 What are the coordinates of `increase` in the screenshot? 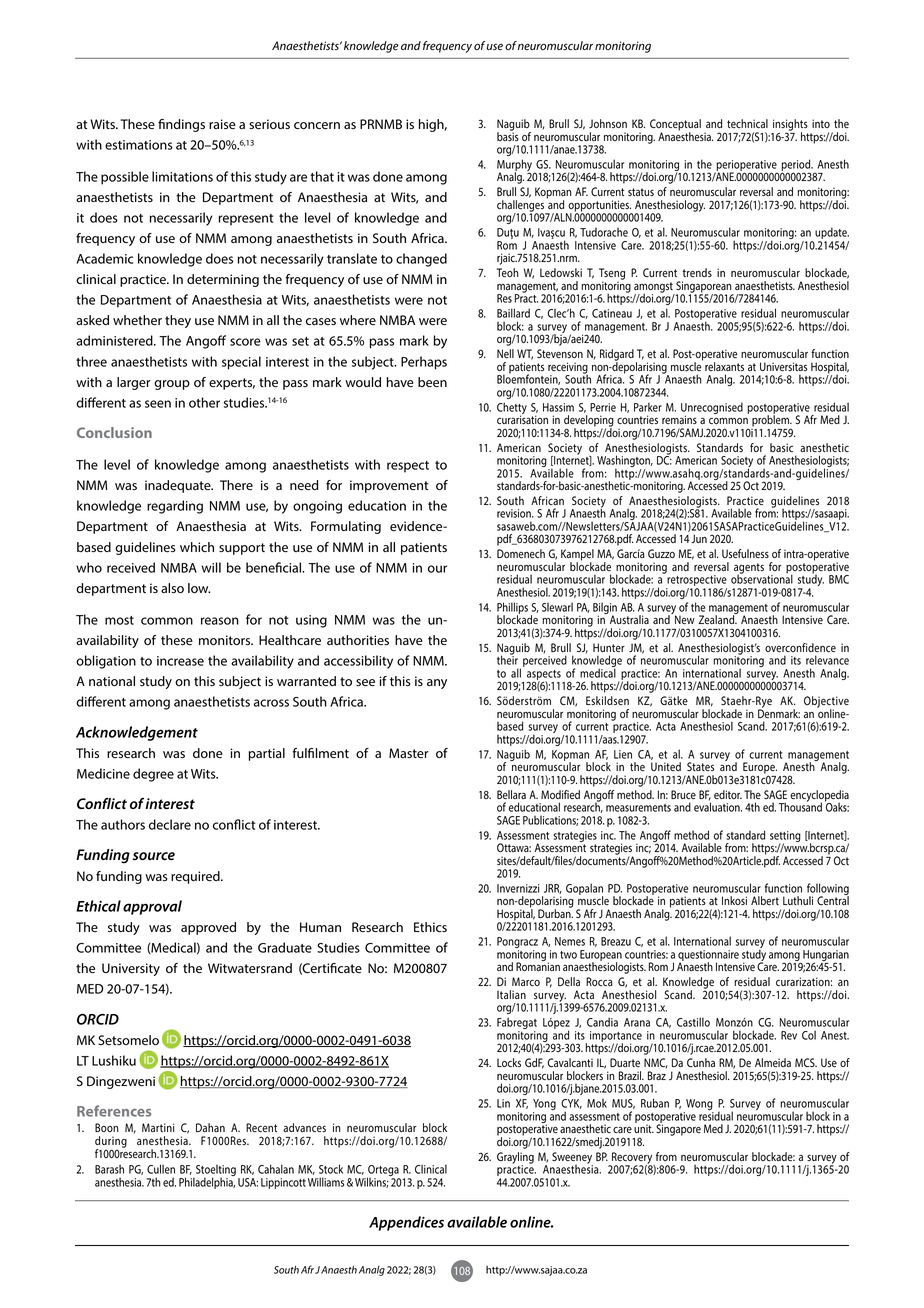 It's located at (180, 661).
